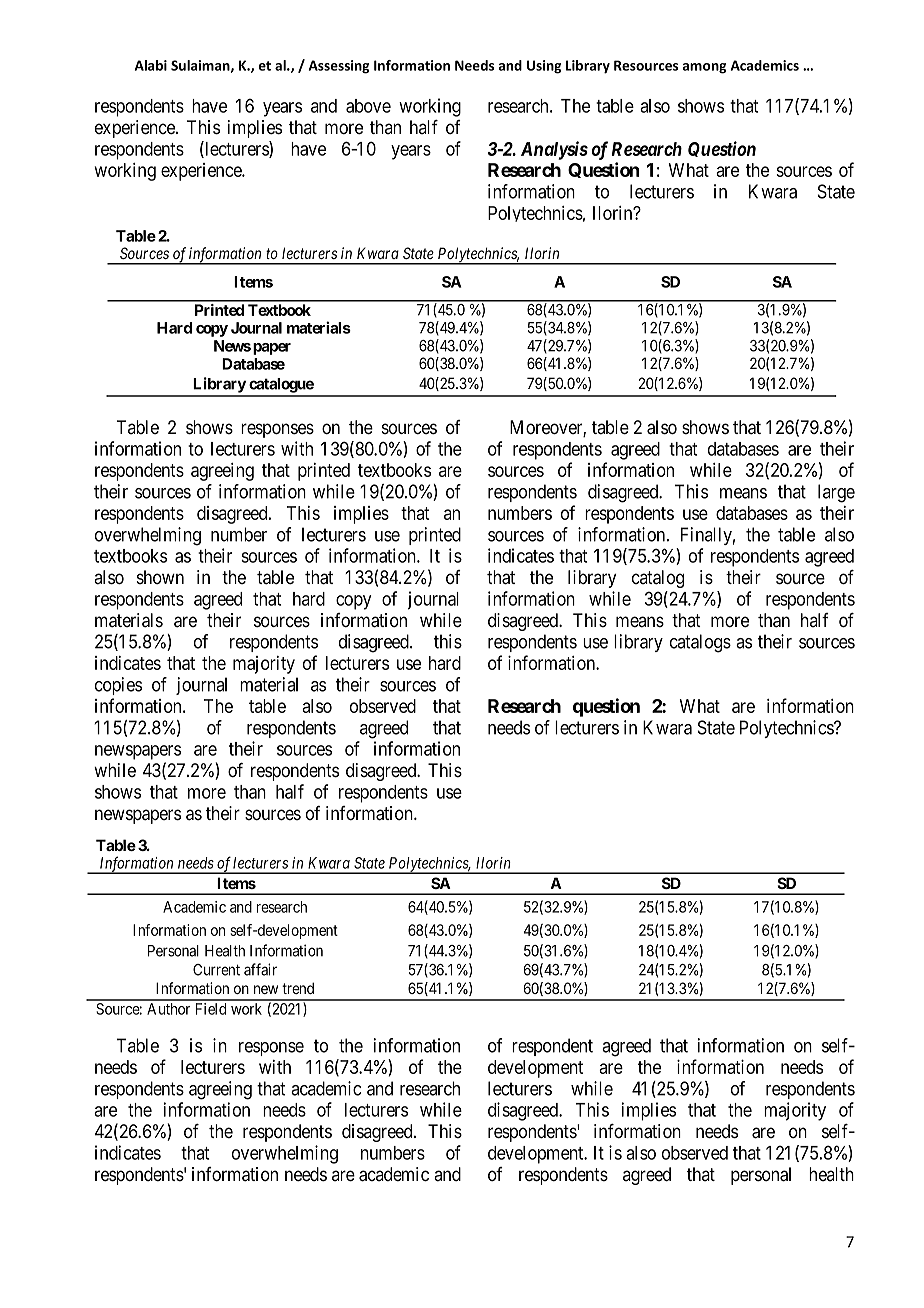  Describe the element at coordinates (216, 970) in the screenshot. I see `Current` at that location.
